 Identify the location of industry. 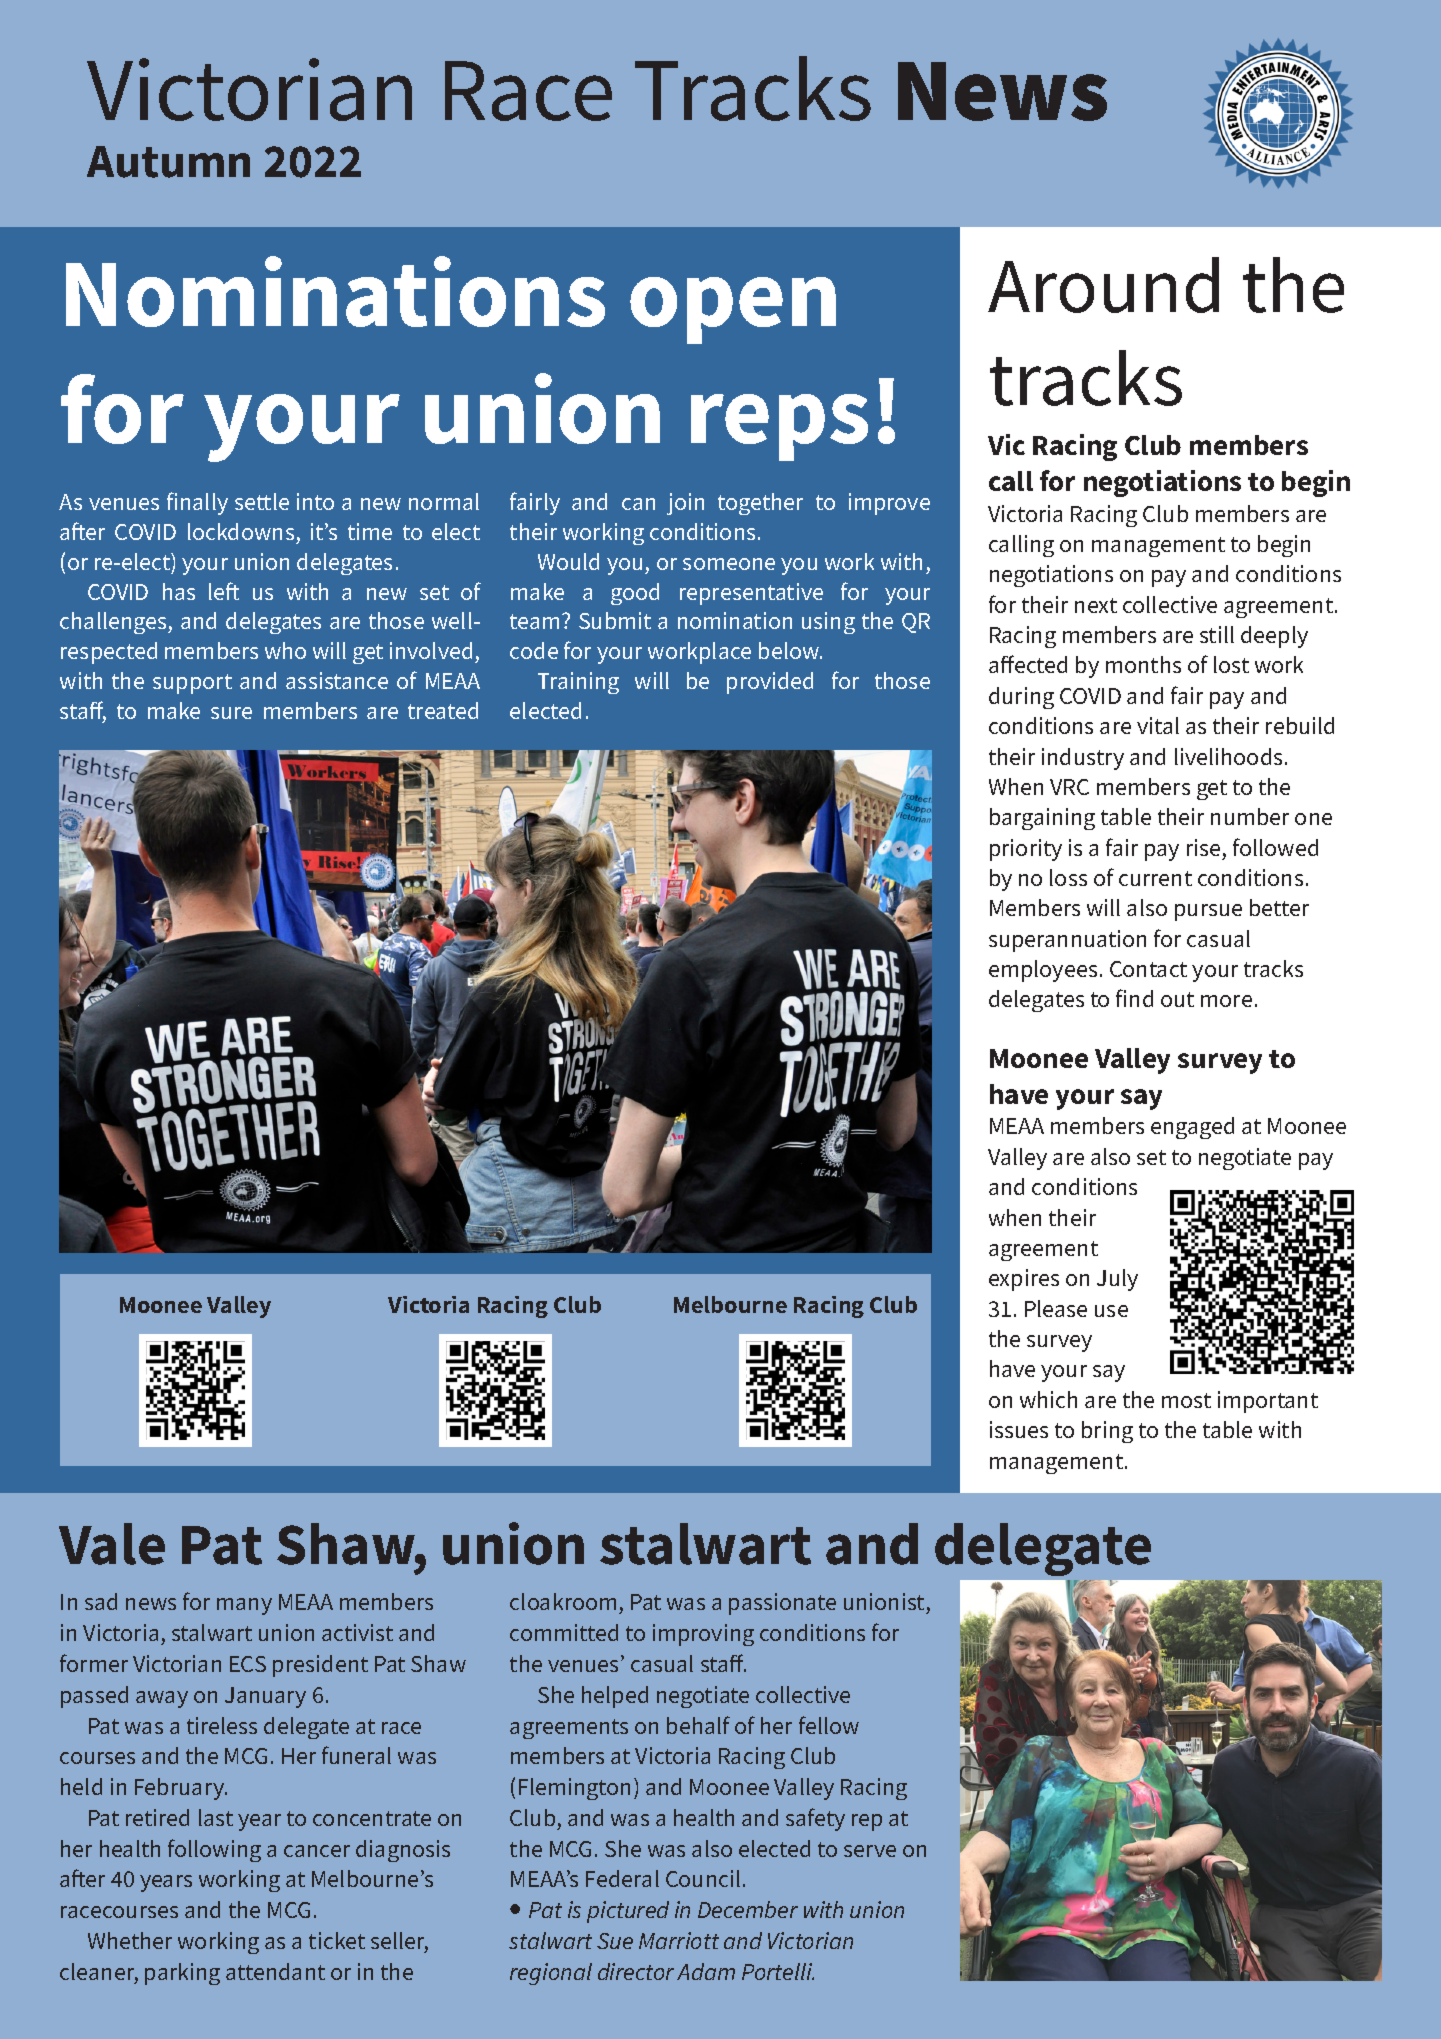
(1083, 759).
